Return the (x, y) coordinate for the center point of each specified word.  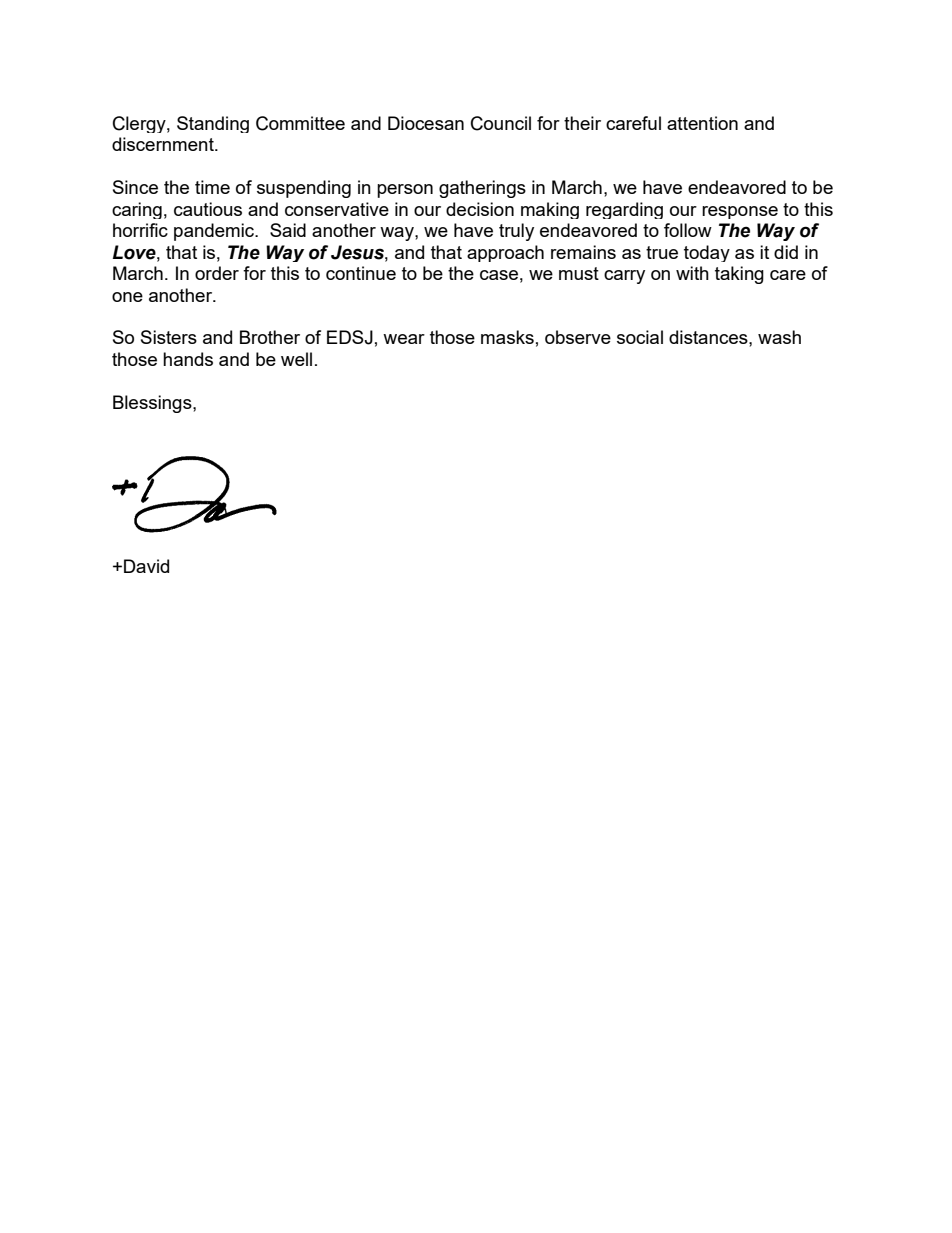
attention (702, 123)
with (692, 273)
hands (188, 359)
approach (505, 253)
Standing (213, 124)
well (296, 359)
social (640, 337)
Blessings (153, 404)
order (217, 273)
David (146, 566)
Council (501, 123)
